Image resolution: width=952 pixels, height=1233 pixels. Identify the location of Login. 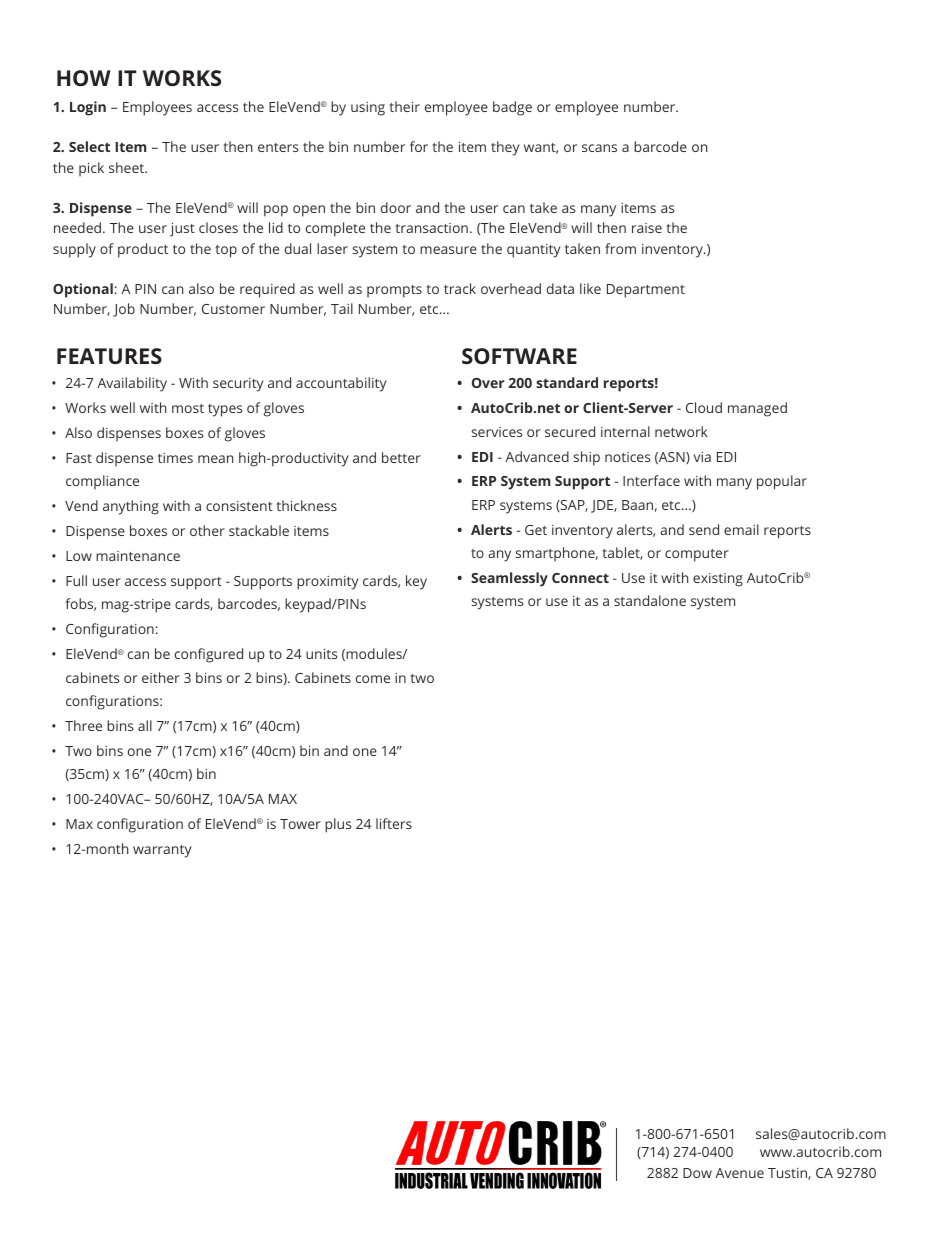
(88, 108).
